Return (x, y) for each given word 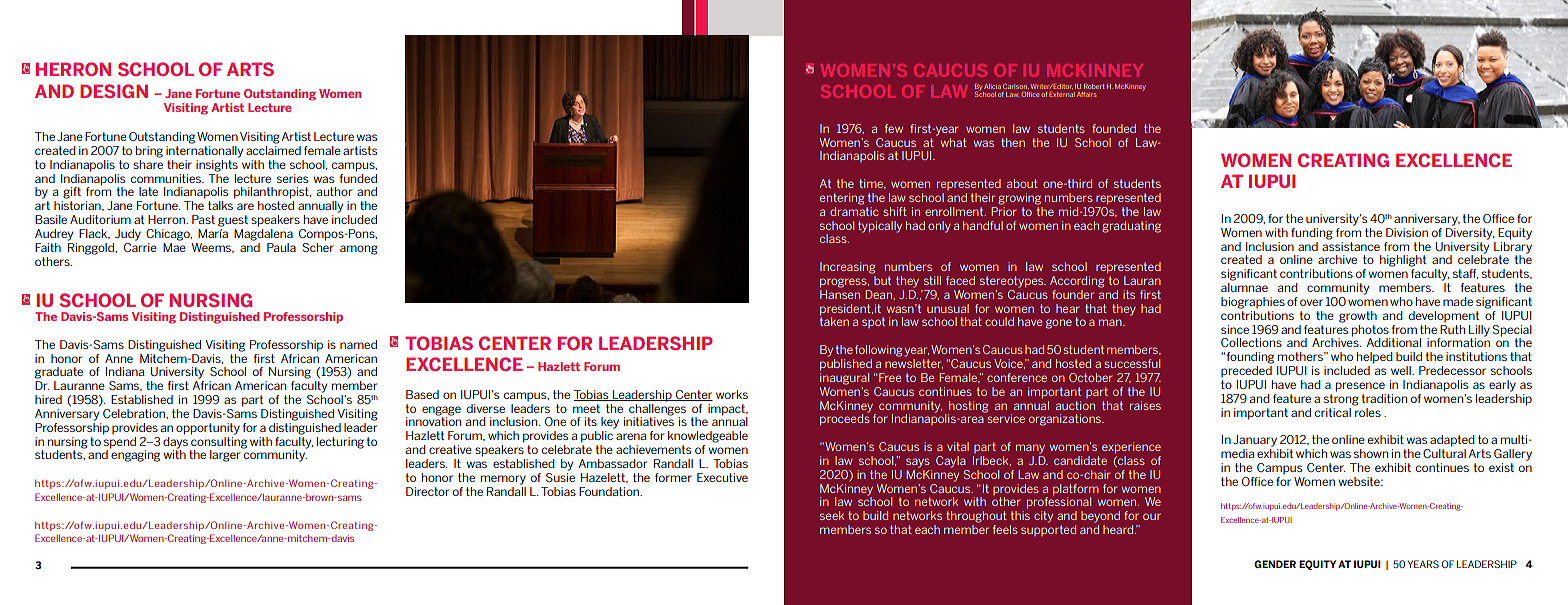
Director (427, 491)
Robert (1094, 86)
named (358, 344)
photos (1370, 331)
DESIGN (114, 91)
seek (832, 515)
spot (873, 322)
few (894, 128)
